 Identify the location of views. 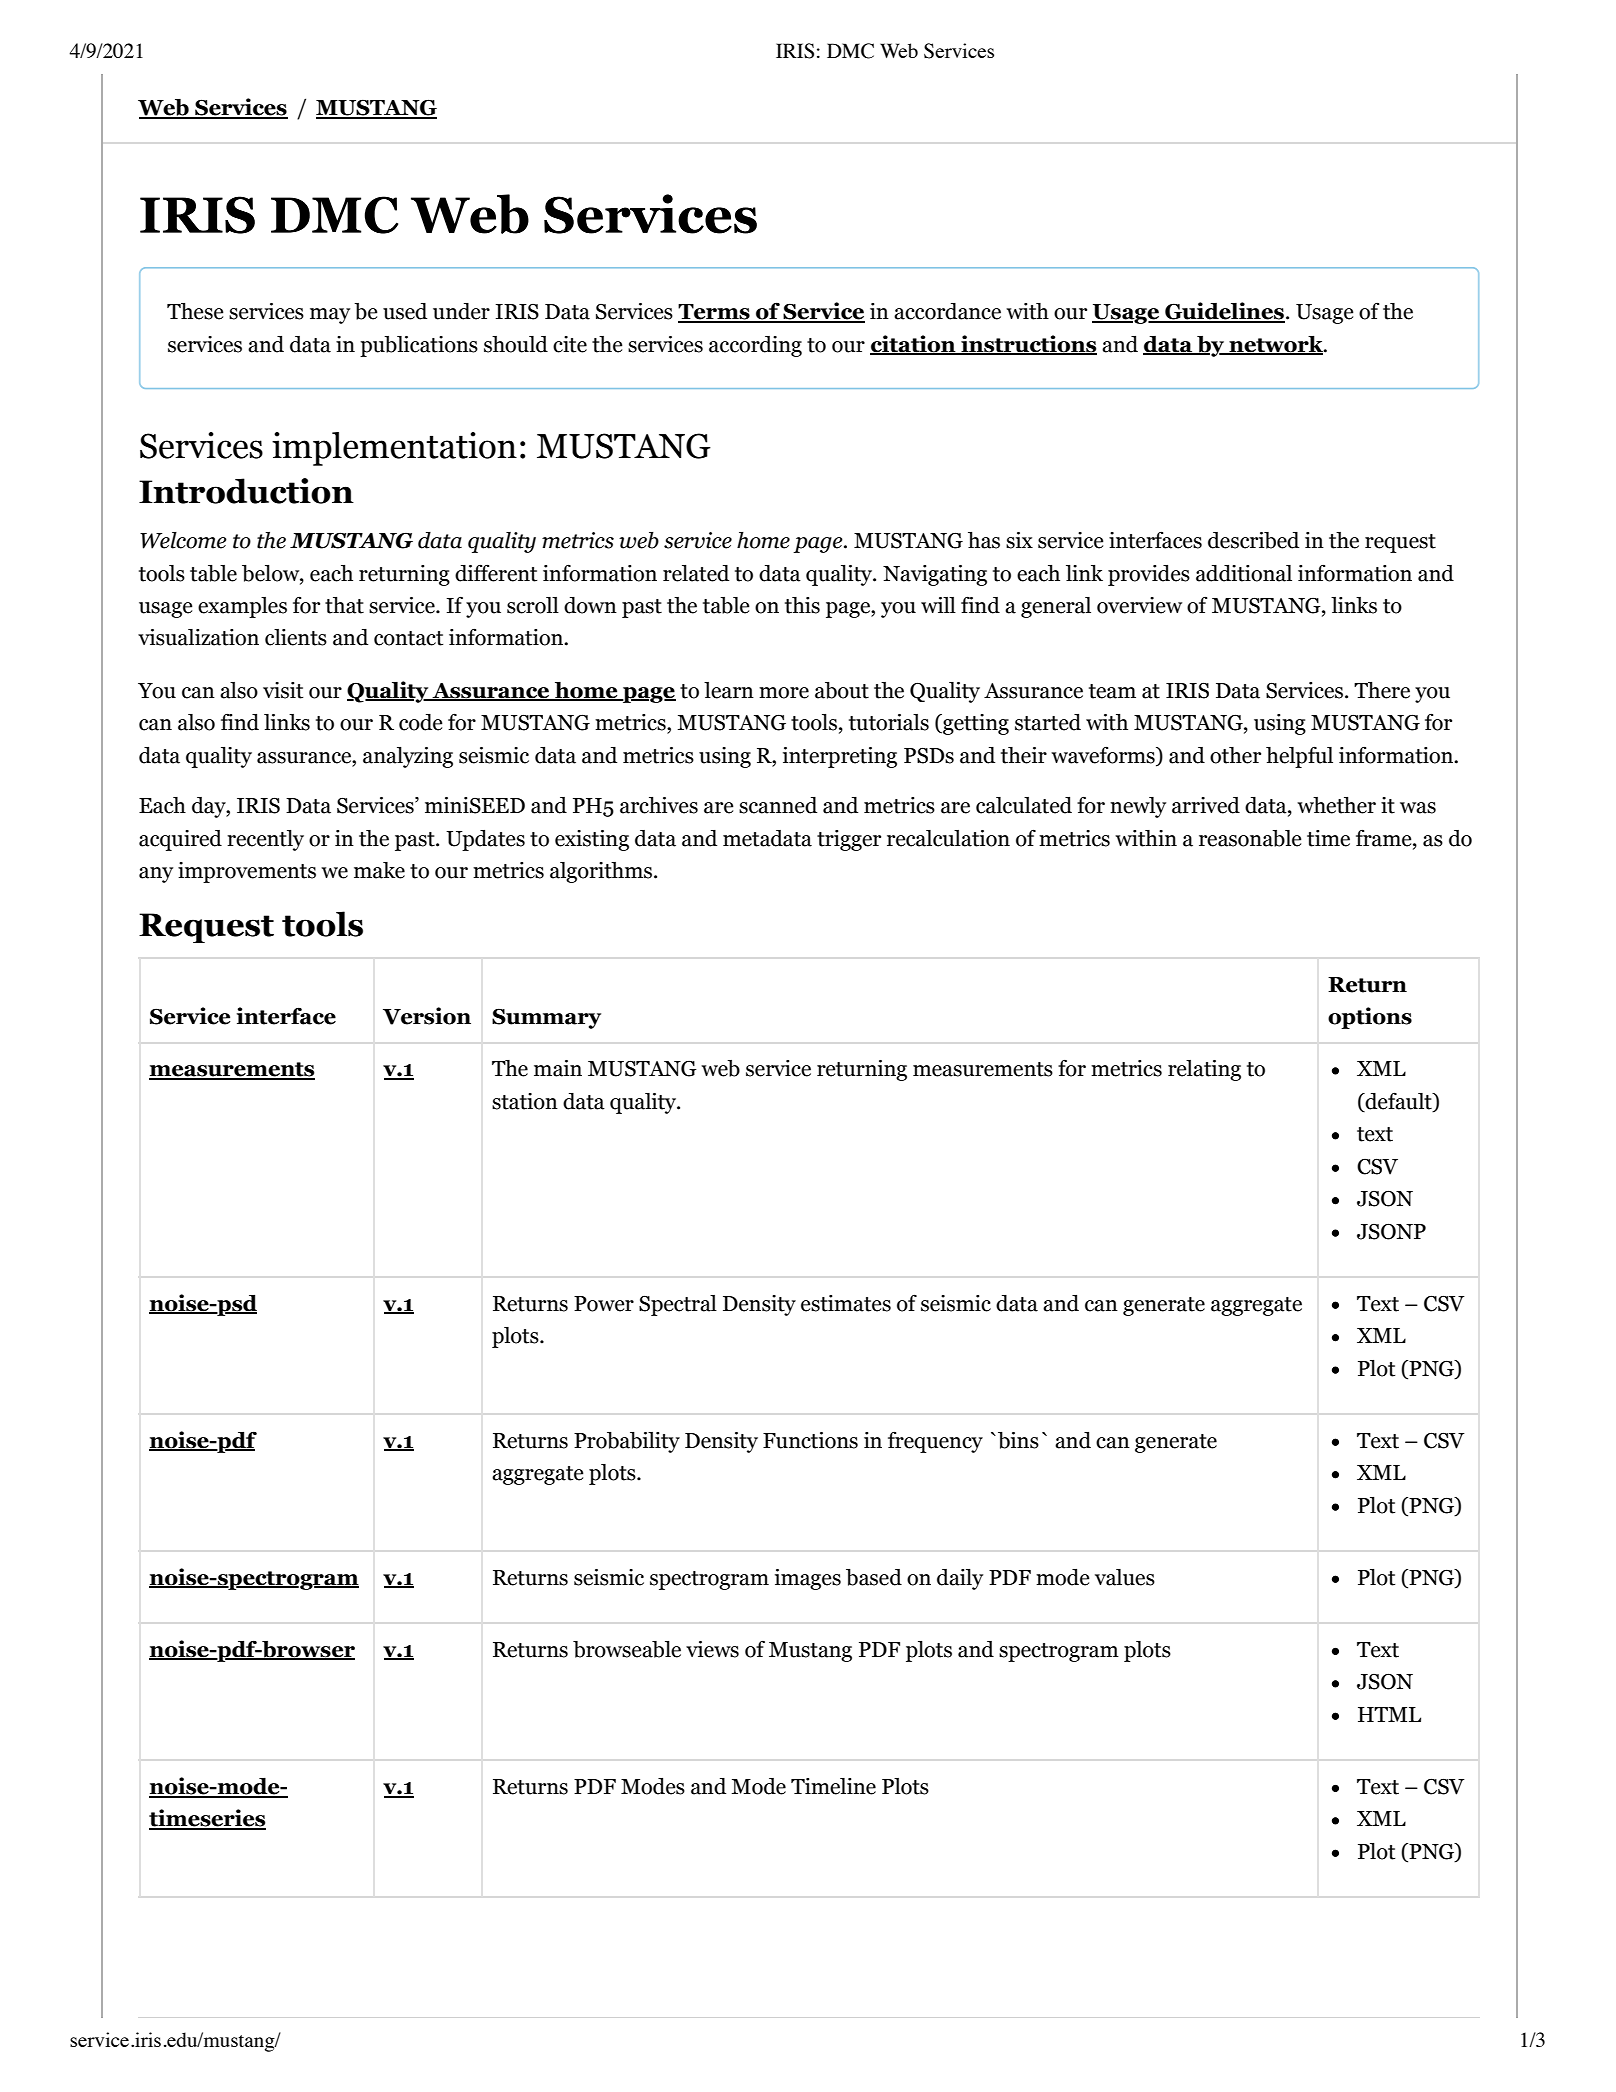
(712, 1649).
